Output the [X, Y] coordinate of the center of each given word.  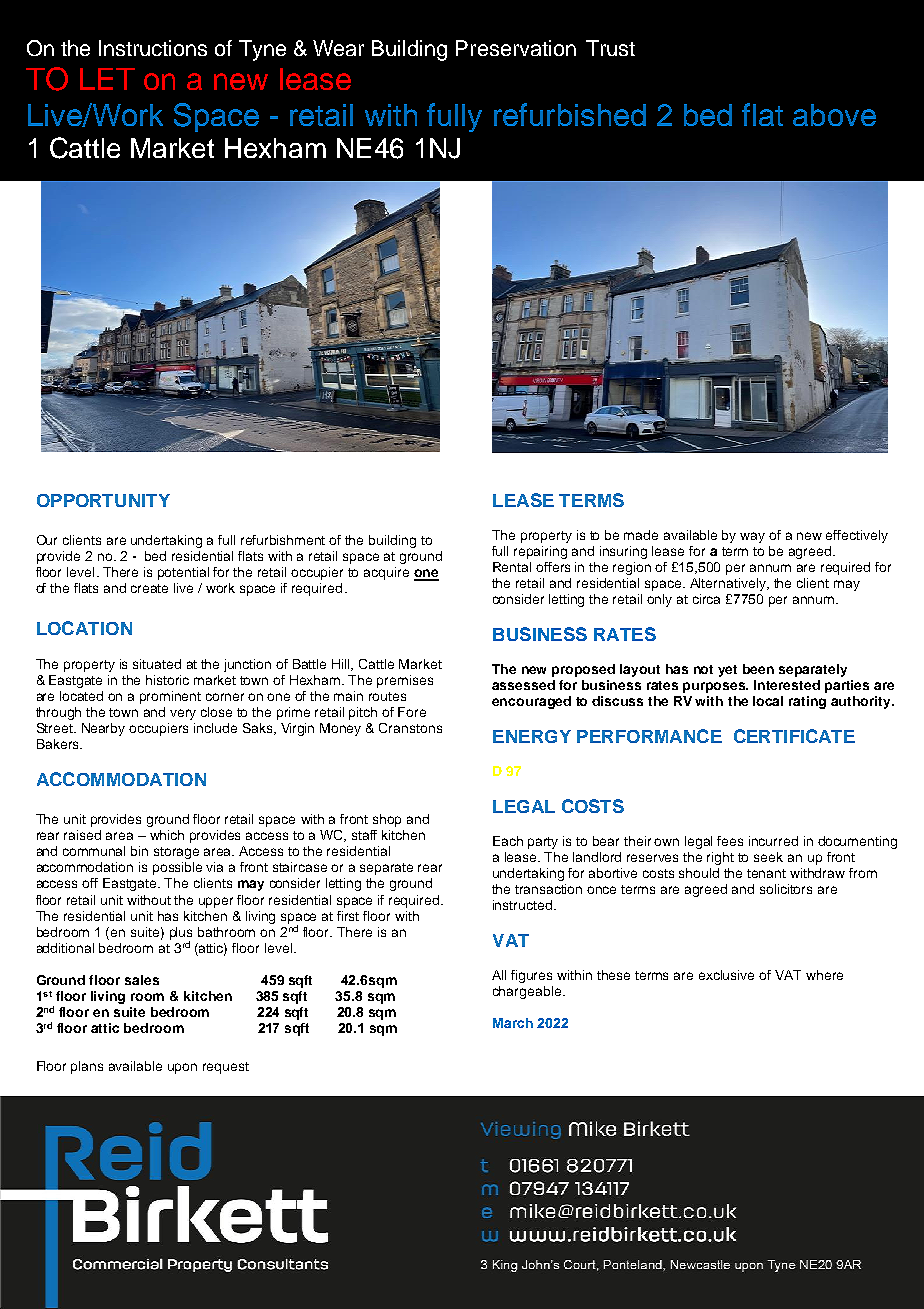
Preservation [516, 48]
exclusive [726, 975]
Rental [512, 567]
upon [182, 1068]
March [513, 1023]
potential [183, 573]
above [834, 115]
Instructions [153, 48]
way [752, 537]
